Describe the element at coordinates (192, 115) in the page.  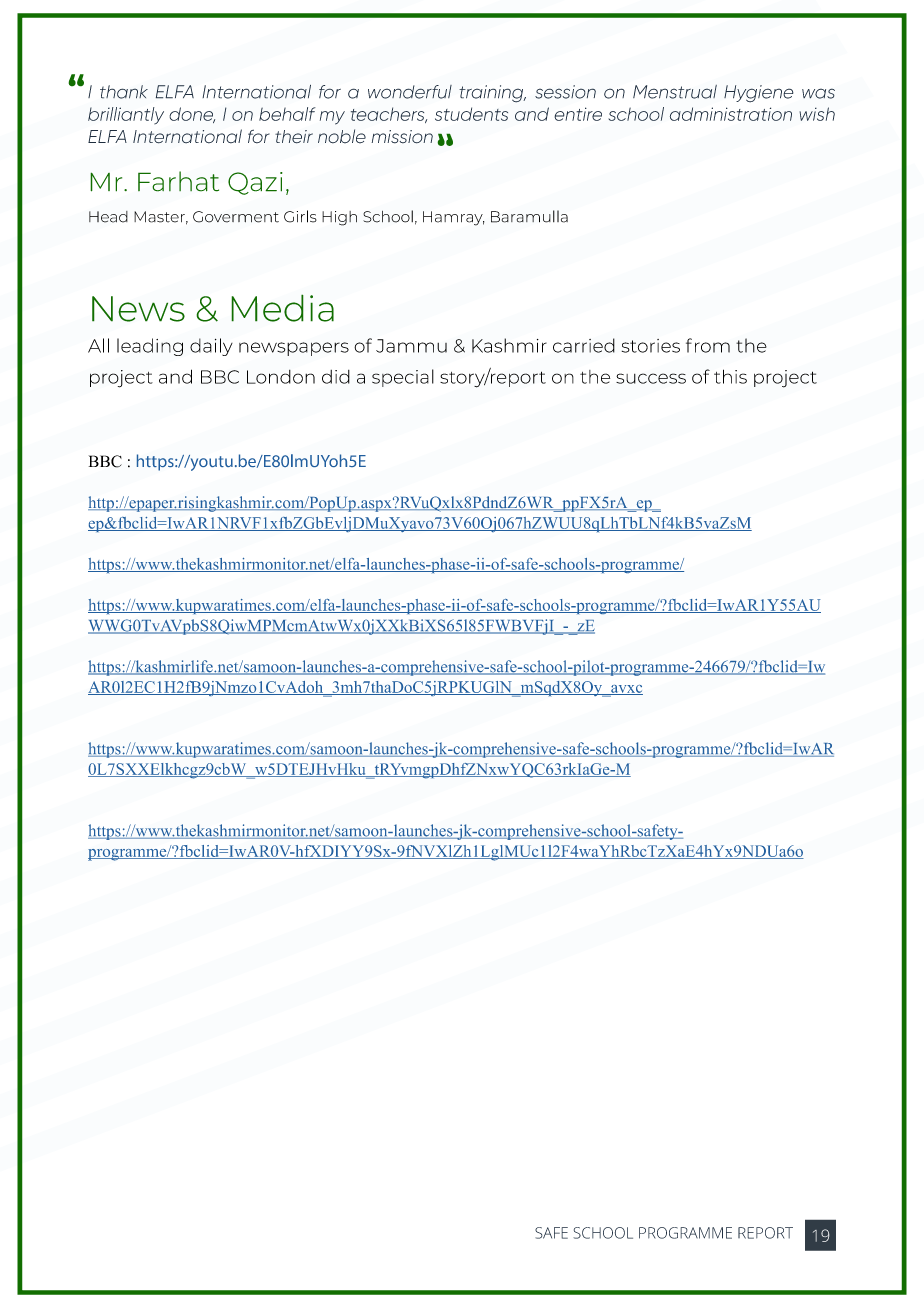
I see `done` at that location.
